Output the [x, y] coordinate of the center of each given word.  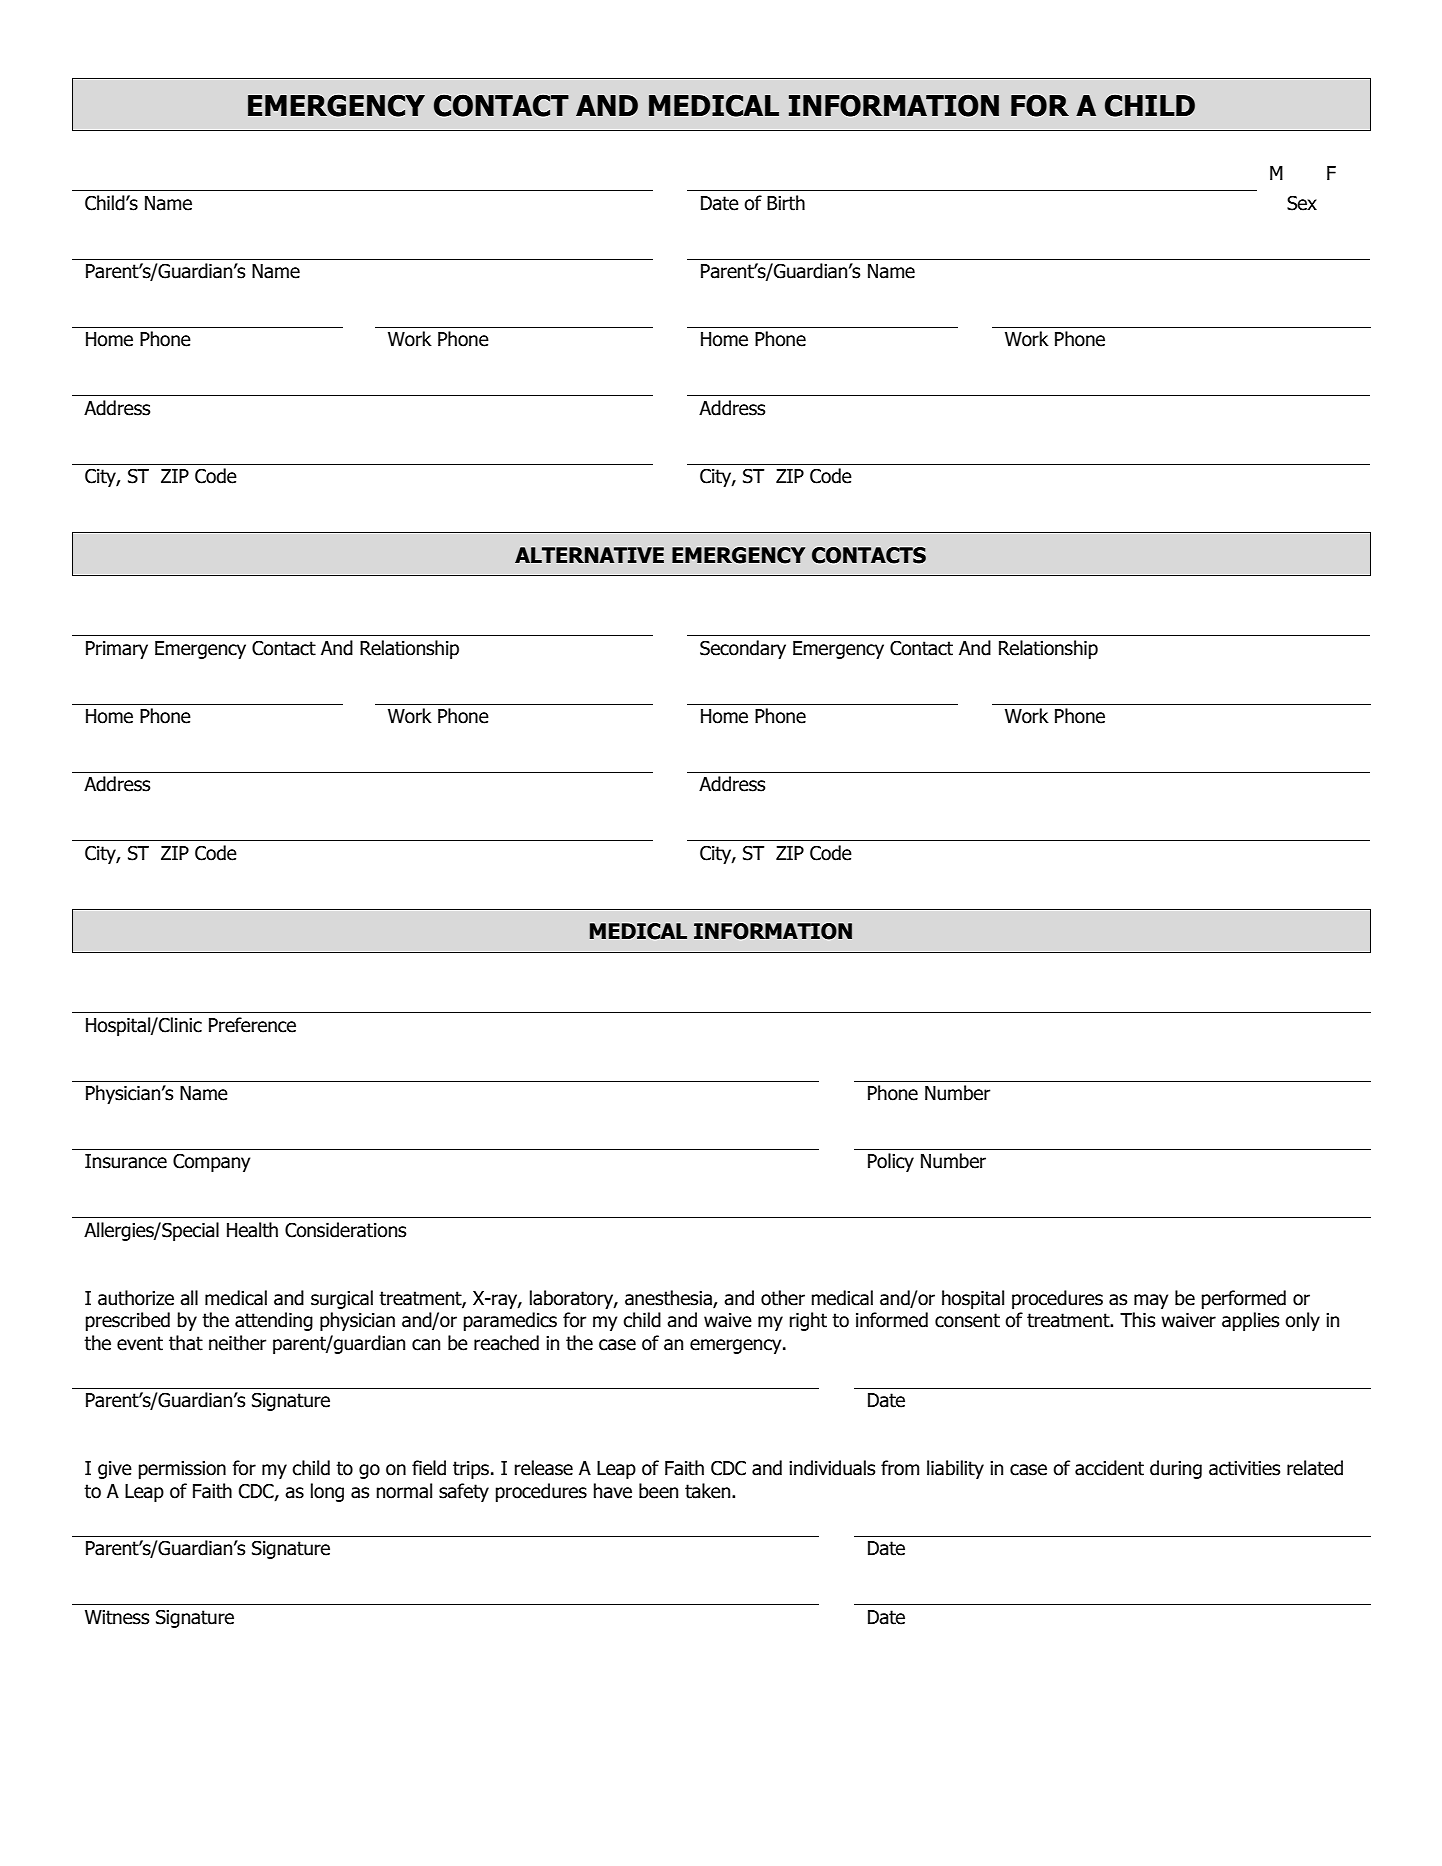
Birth [786, 203]
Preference [252, 1025]
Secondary [743, 649]
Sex [1302, 203]
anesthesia [669, 1298]
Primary [117, 650]
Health [252, 1230]
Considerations [345, 1230]
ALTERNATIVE [589, 555]
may [1151, 1301]
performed [1244, 1299]
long [327, 1492]
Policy [891, 1162]
